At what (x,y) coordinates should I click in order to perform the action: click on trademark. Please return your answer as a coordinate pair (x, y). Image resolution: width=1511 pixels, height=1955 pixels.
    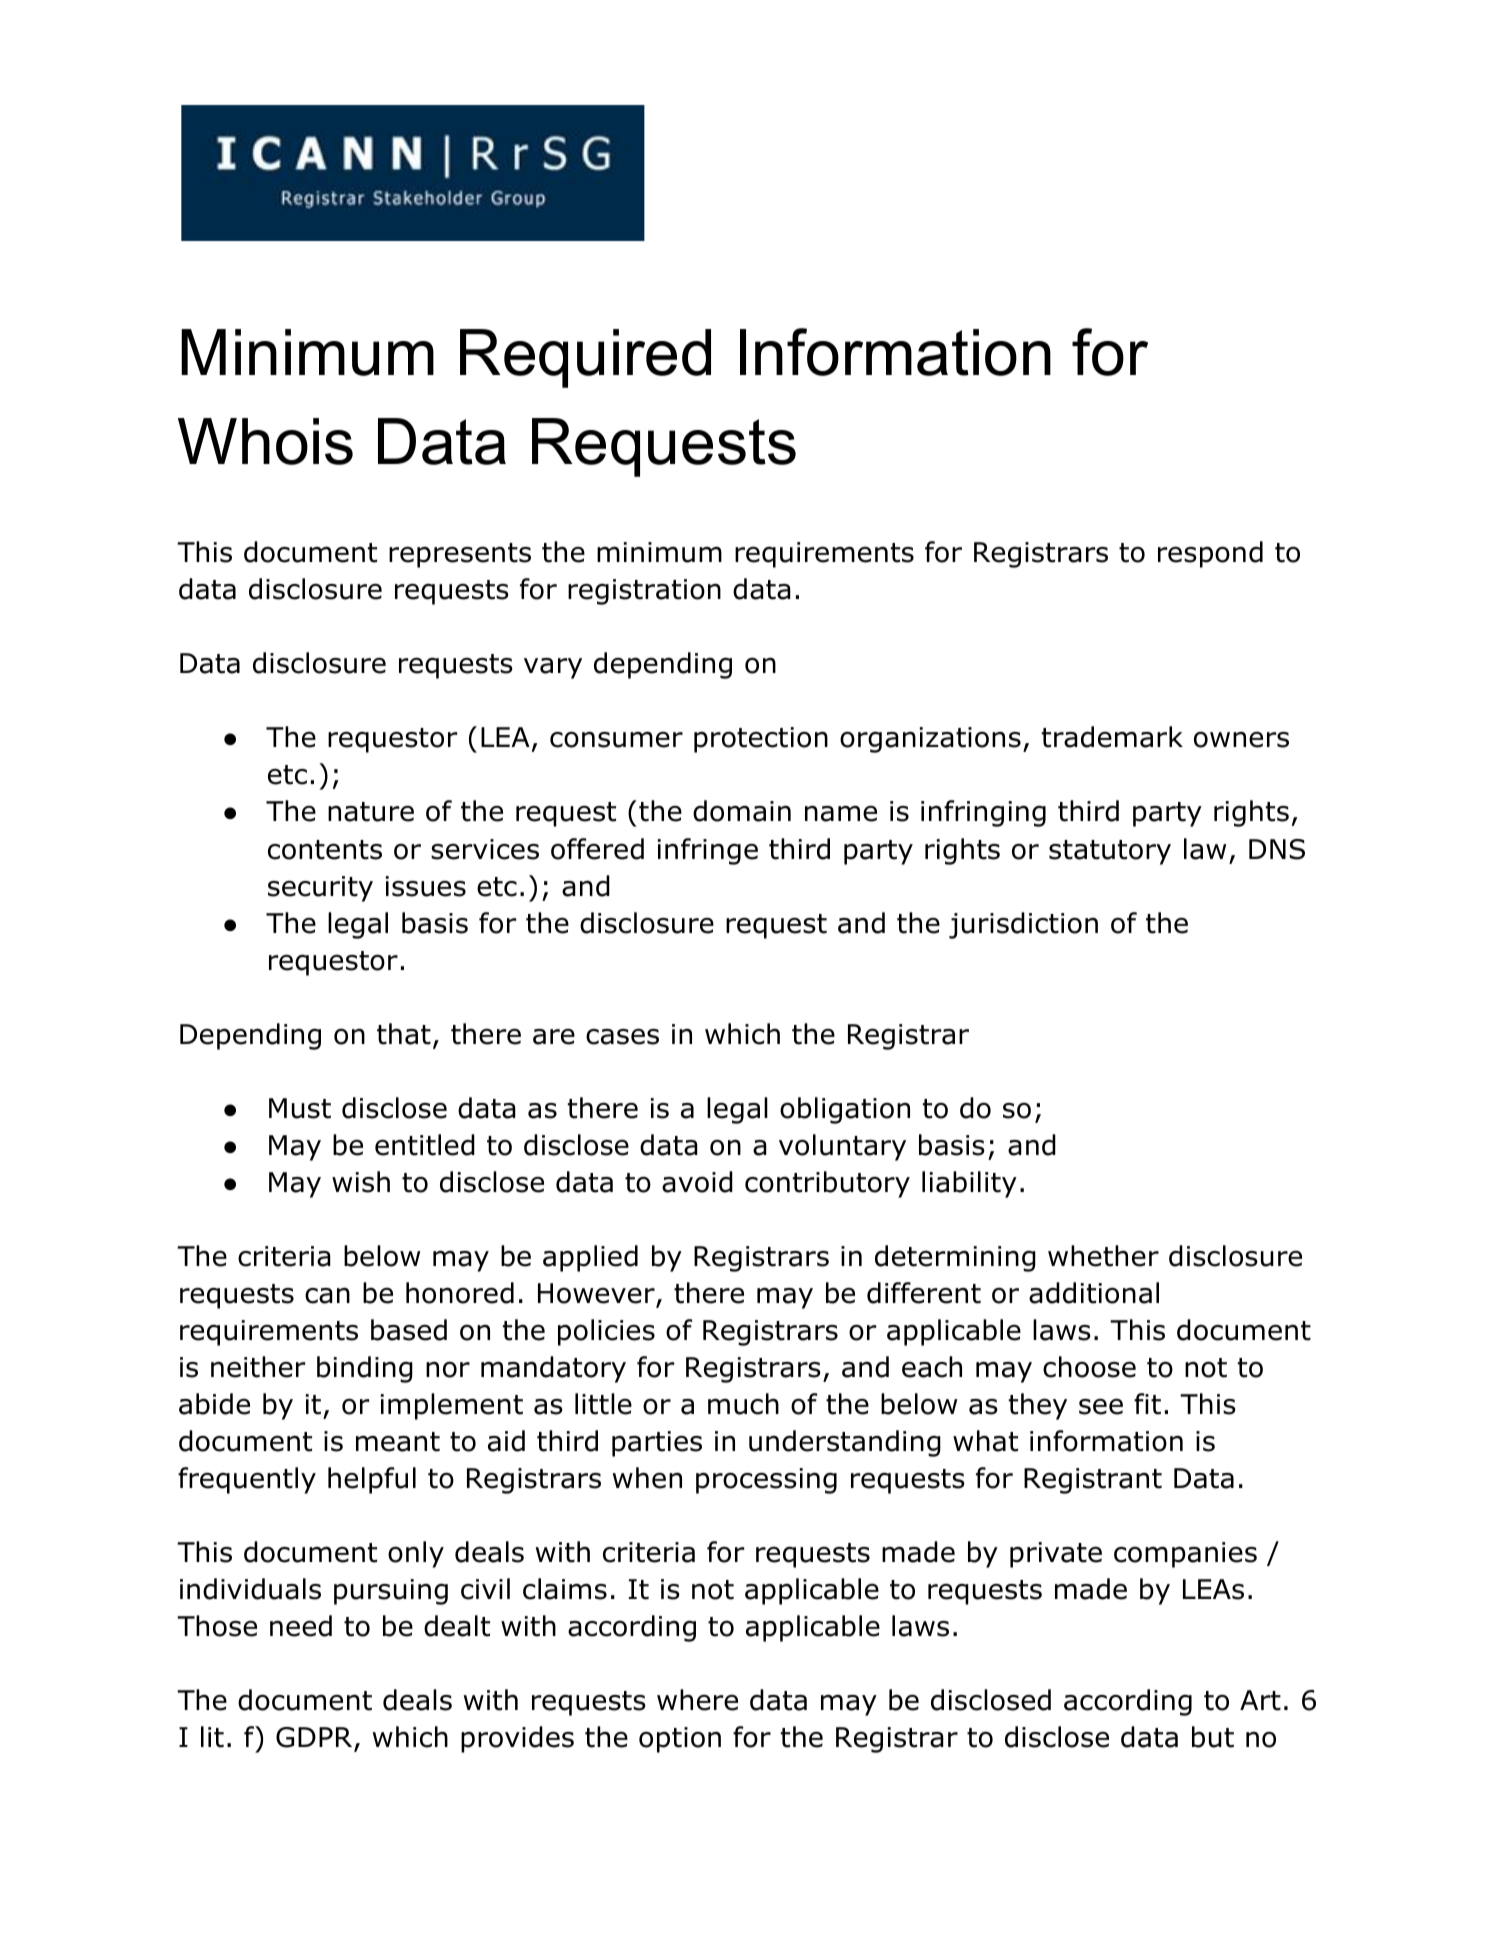
    Looking at the image, I should click on (1112, 737).
